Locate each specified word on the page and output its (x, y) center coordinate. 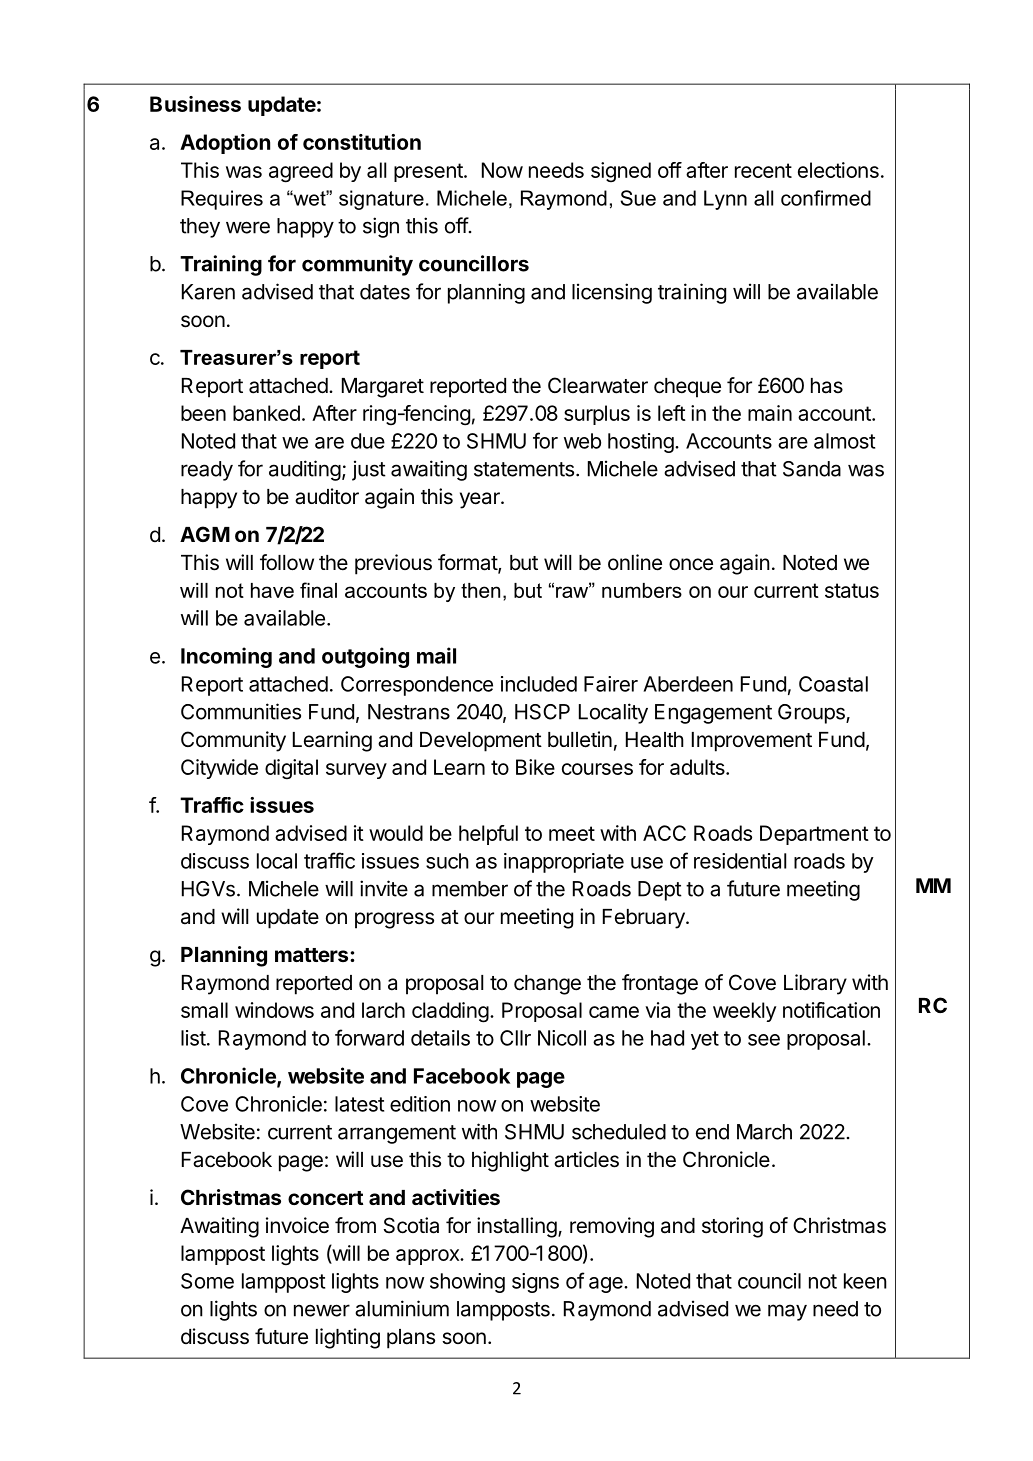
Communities (241, 711)
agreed (301, 172)
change (547, 985)
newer (322, 1310)
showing (467, 1283)
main (770, 413)
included (539, 684)
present (429, 172)
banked (266, 413)
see (764, 1040)
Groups (812, 714)
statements (524, 469)
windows (274, 1010)
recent (763, 170)
